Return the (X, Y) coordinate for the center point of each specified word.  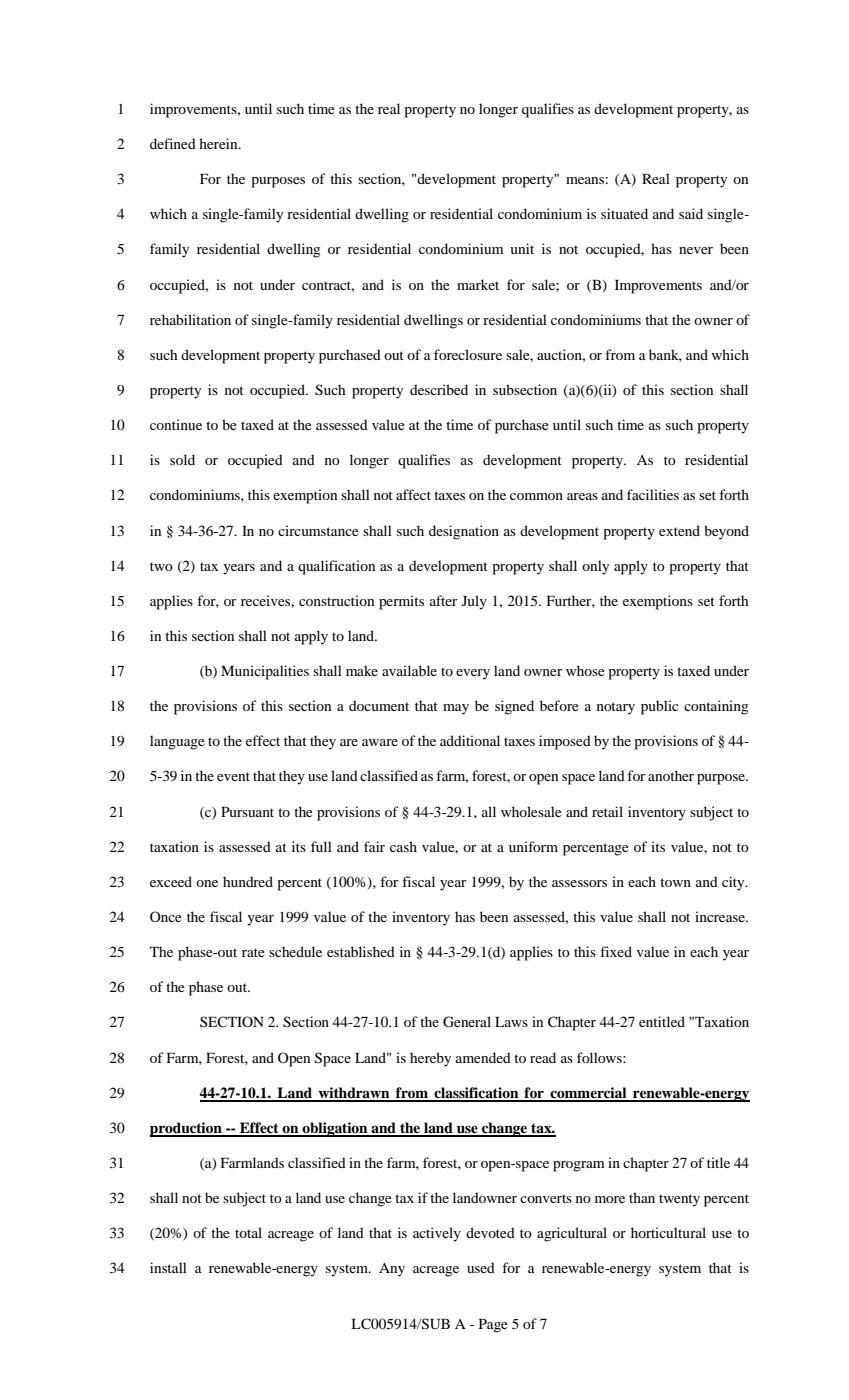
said (691, 213)
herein (219, 143)
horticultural (668, 1232)
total (248, 1232)
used (481, 1267)
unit (522, 248)
